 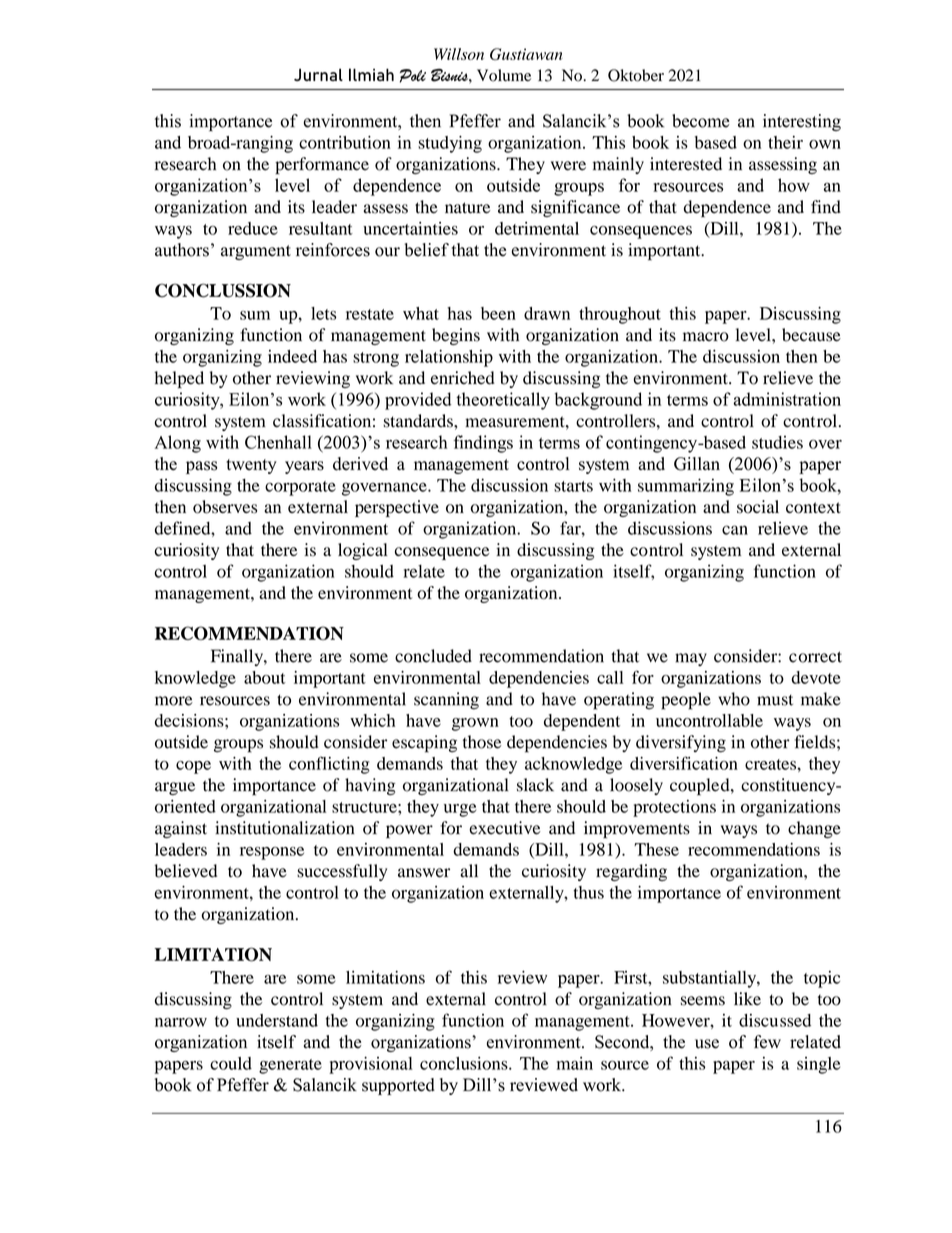 What do you see at coordinates (498, 313) in the image?
I see `been` at bounding box center [498, 313].
